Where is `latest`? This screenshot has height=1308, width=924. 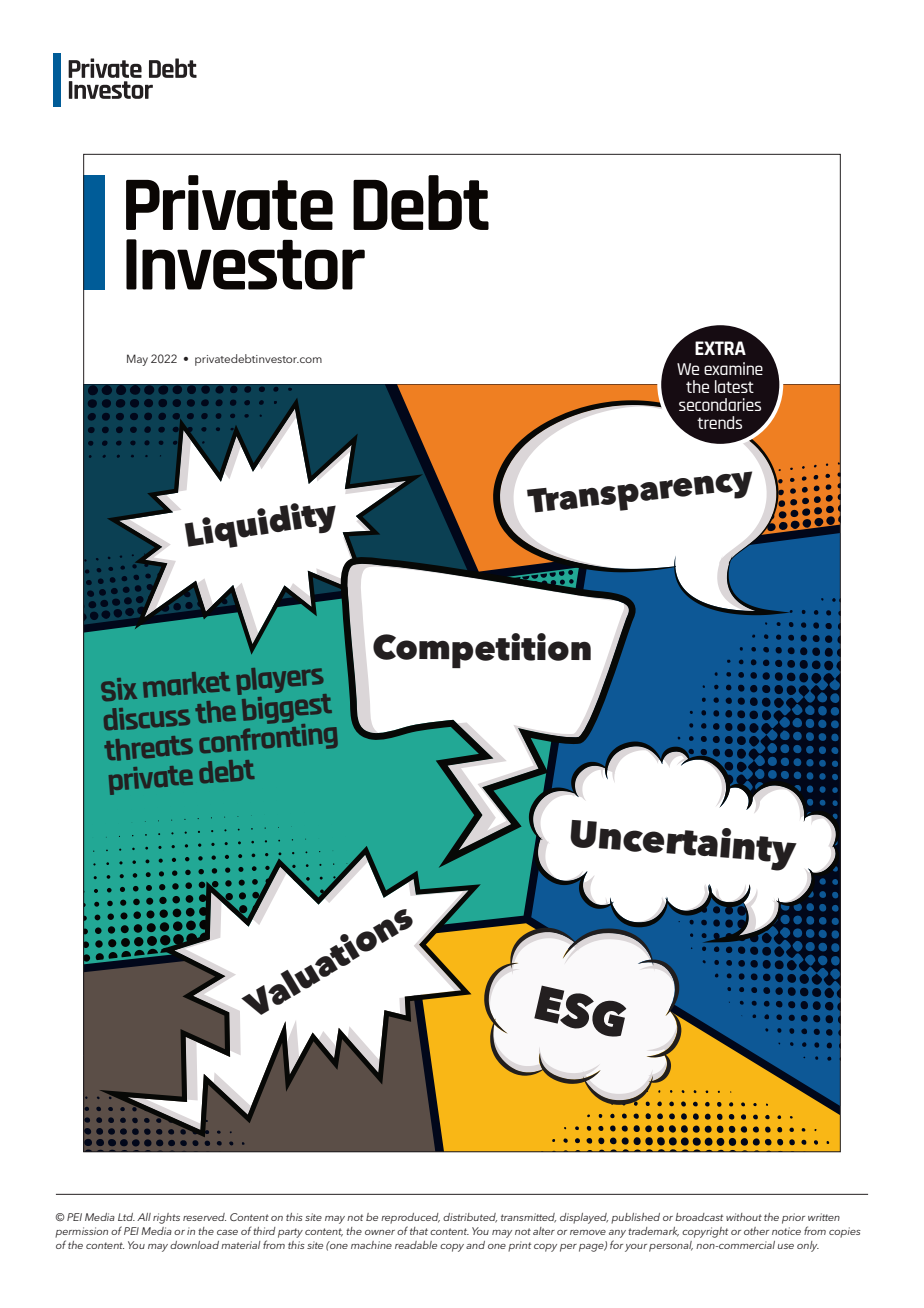
latest is located at coordinates (734, 386).
